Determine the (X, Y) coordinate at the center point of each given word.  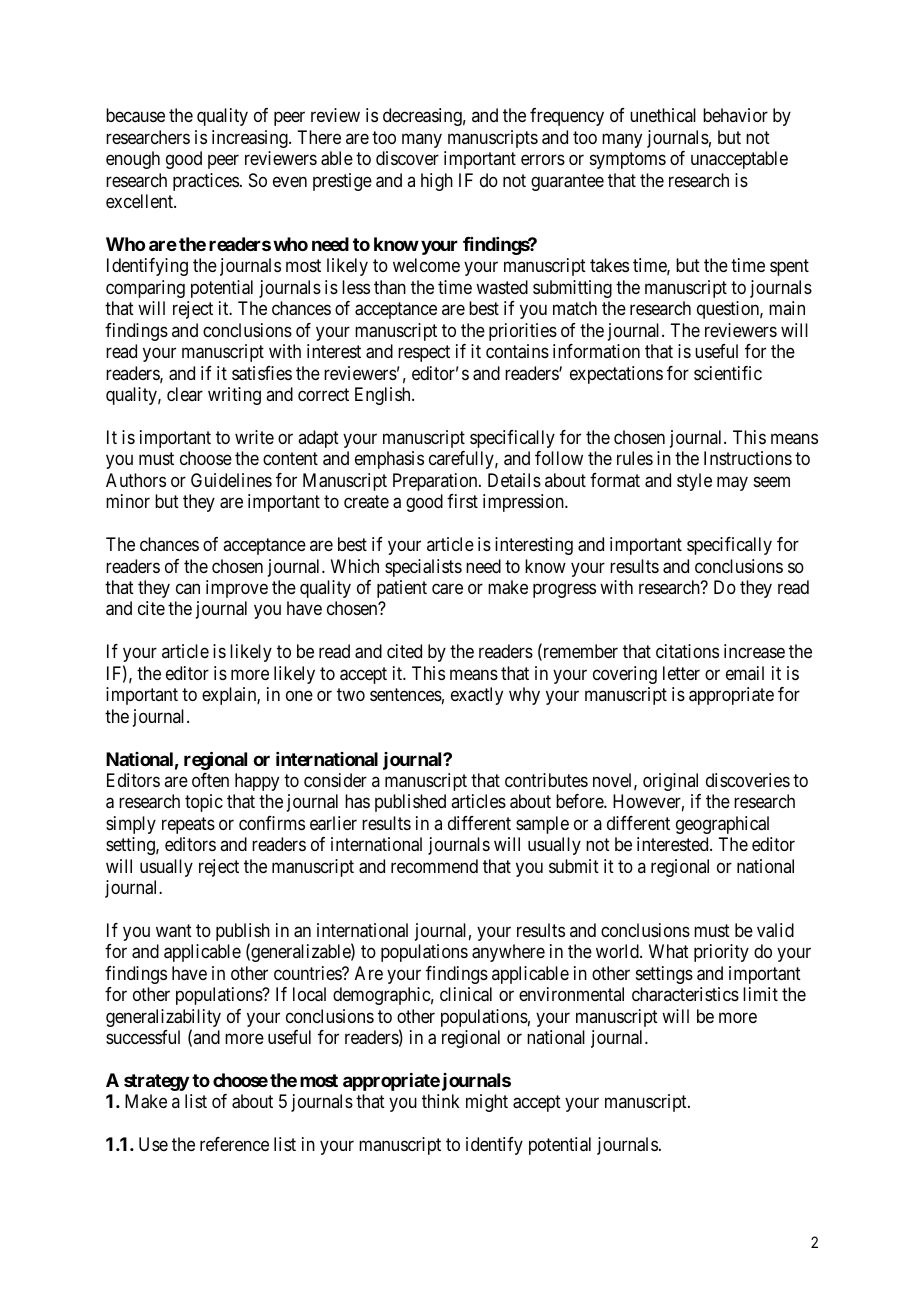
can (188, 588)
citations (687, 651)
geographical (722, 825)
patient (402, 589)
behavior (735, 115)
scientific (728, 373)
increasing (251, 139)
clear (185, 394)
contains (517, 351)
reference (234, 1144)
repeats (188, 825)
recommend (434, 866)
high (437, 182)
